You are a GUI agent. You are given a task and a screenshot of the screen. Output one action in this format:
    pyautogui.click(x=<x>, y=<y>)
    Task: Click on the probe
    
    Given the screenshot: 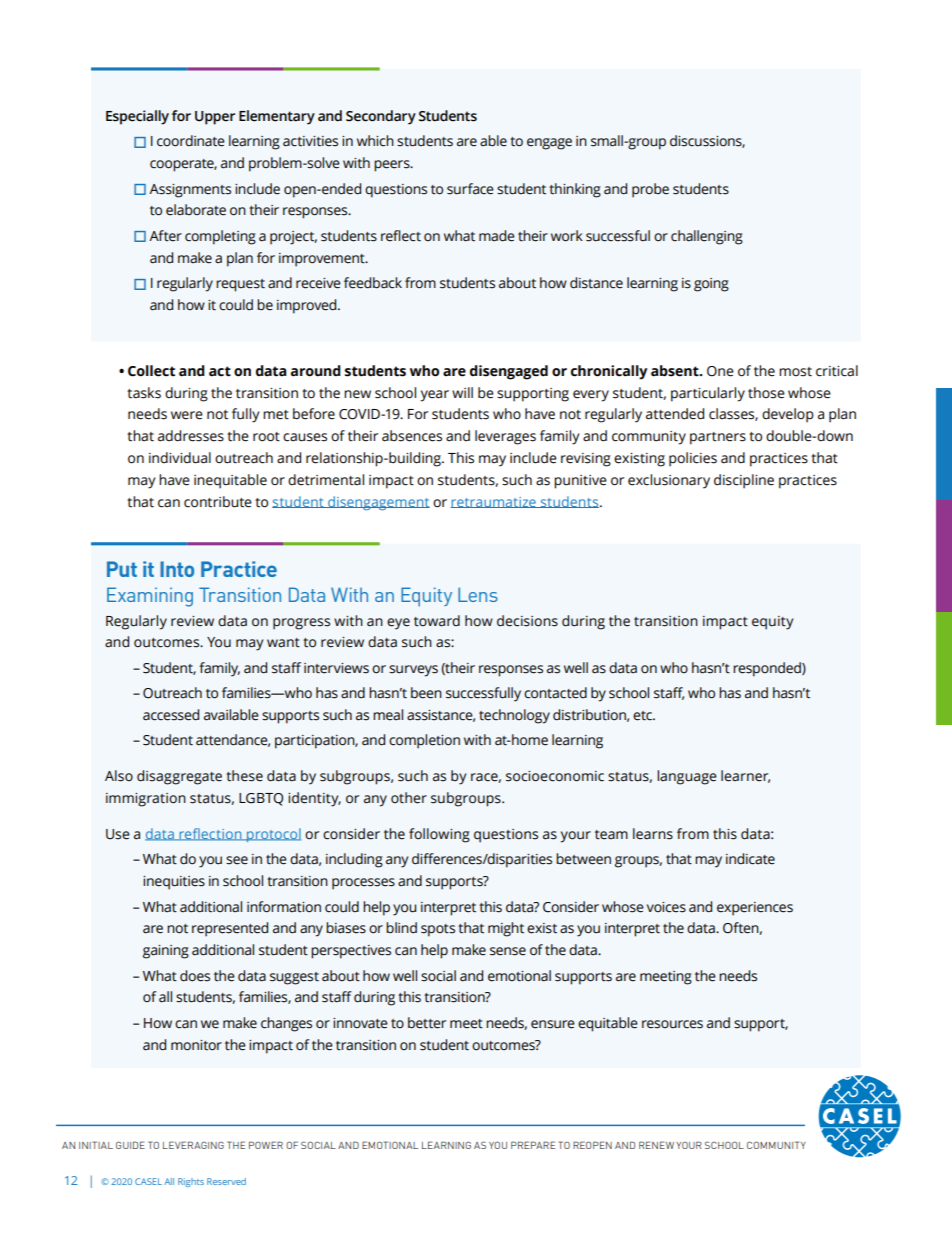 What is the action you would take?
    pyautogui.click(x=650, y=190)
